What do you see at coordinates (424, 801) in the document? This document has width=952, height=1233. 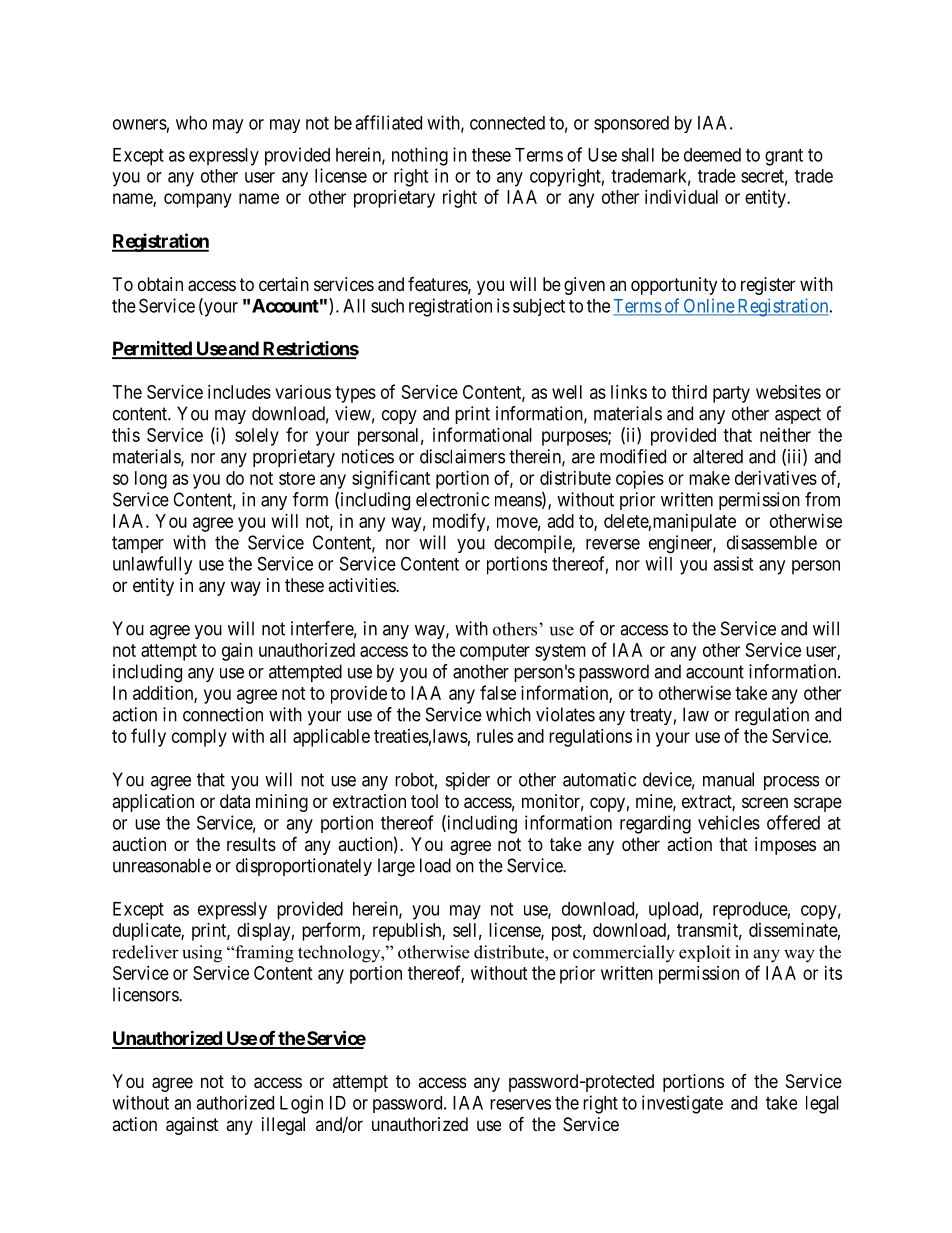 I see `tool` at bounding box center [424, 801].
